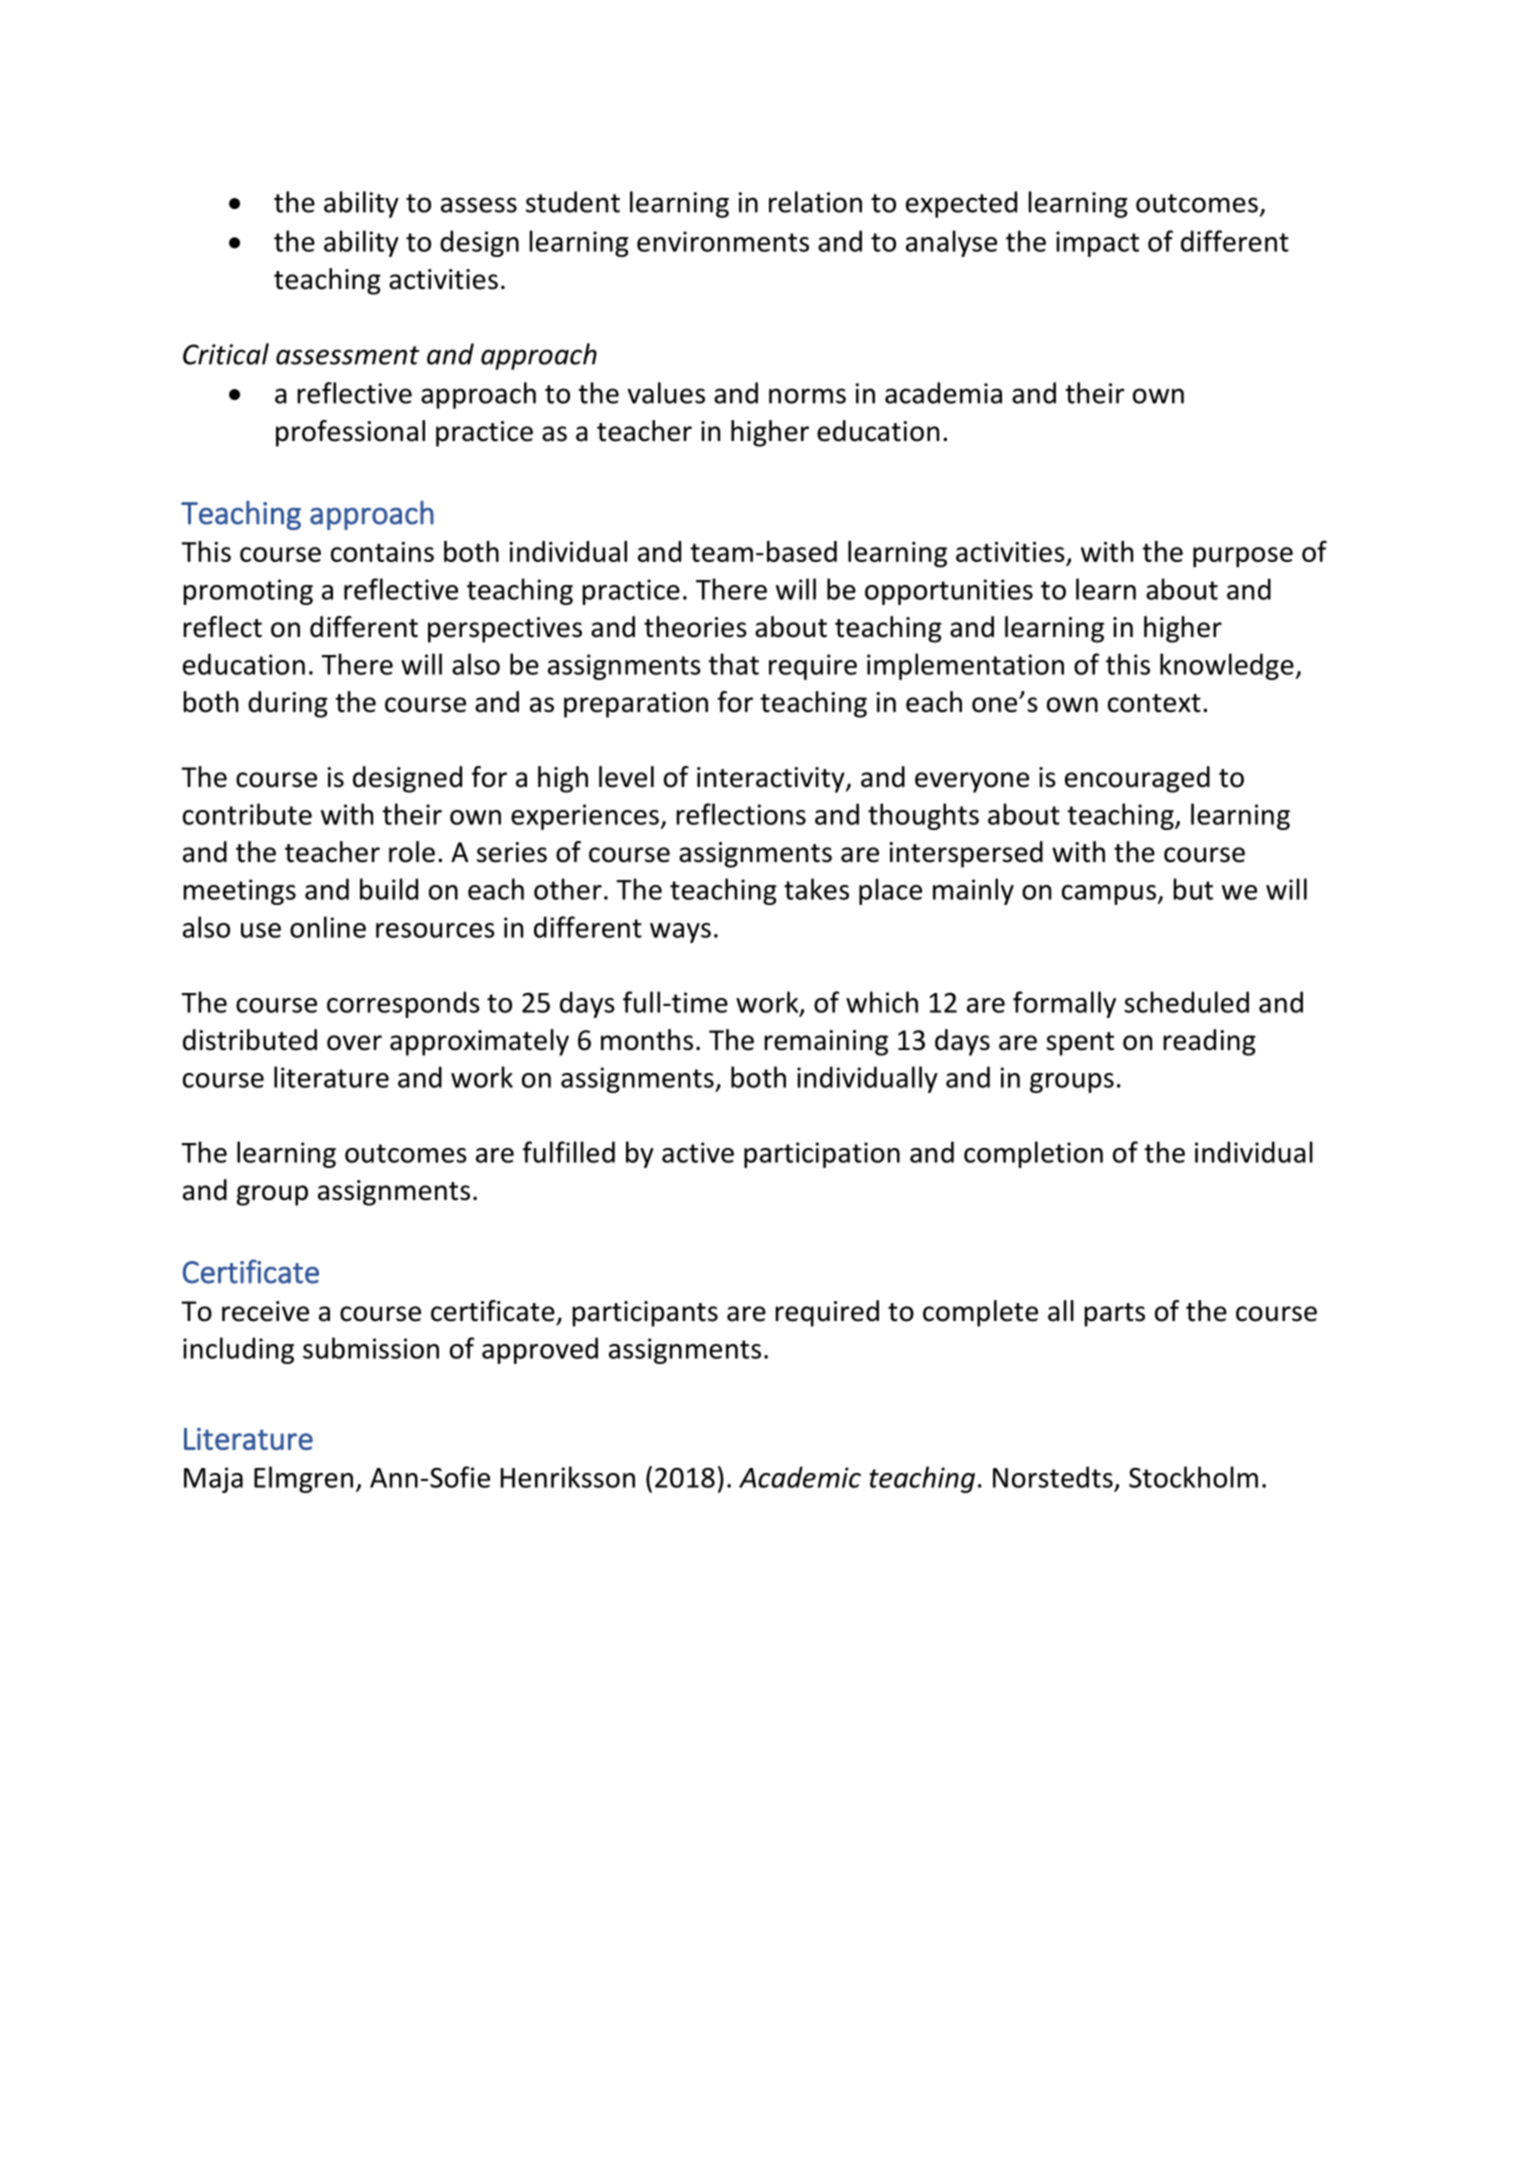  What do you see at coordinates (800, 1477) in the image?
I see `Academic` at bounding box center [800, 1477].
